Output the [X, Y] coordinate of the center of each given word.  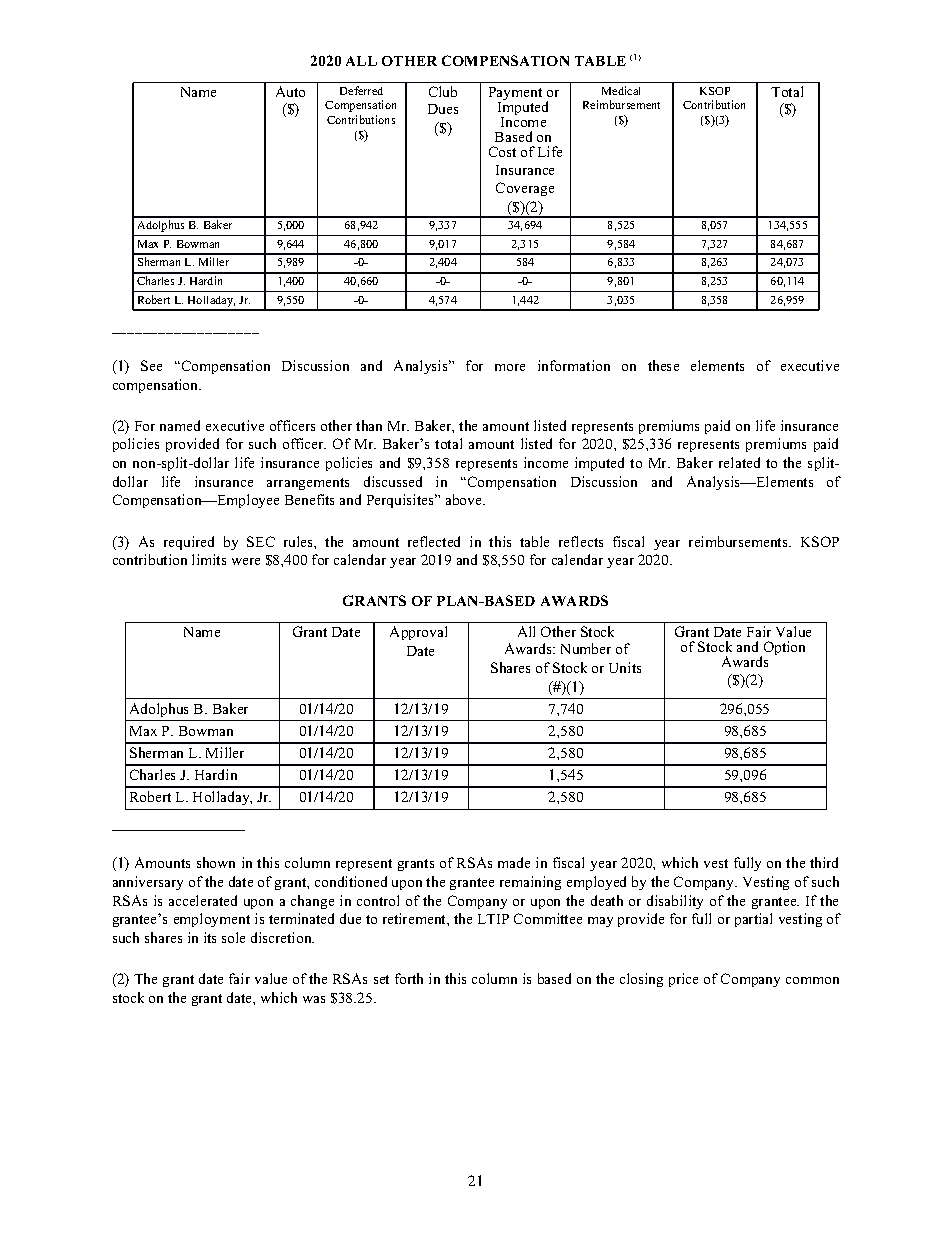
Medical [621, 90]
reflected [434, 541]
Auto [290, 91]
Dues [443, 109]
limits [209, 559]
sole [233, 937]
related [739, 462]
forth [409, 978]
